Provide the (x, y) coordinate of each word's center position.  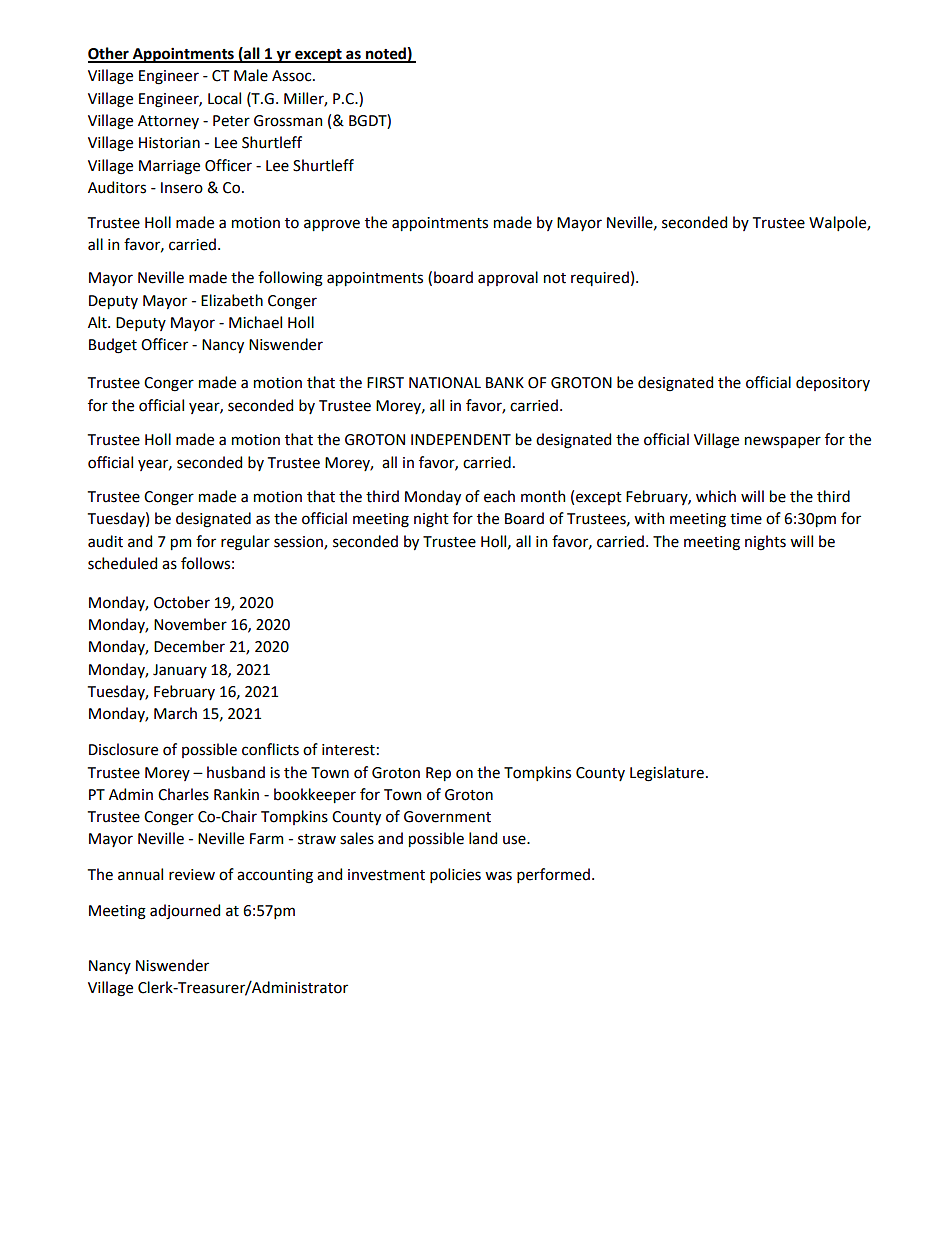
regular (245, 543)
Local (224, 98)
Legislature (667, 774)
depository (833, 383)
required (600, 278)
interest (348, 750)
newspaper (783, 442)
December (189, 646)
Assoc (293, 76)
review (192, 875)
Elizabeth (232, 300)
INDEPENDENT (461, 439)
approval (508, 278)
